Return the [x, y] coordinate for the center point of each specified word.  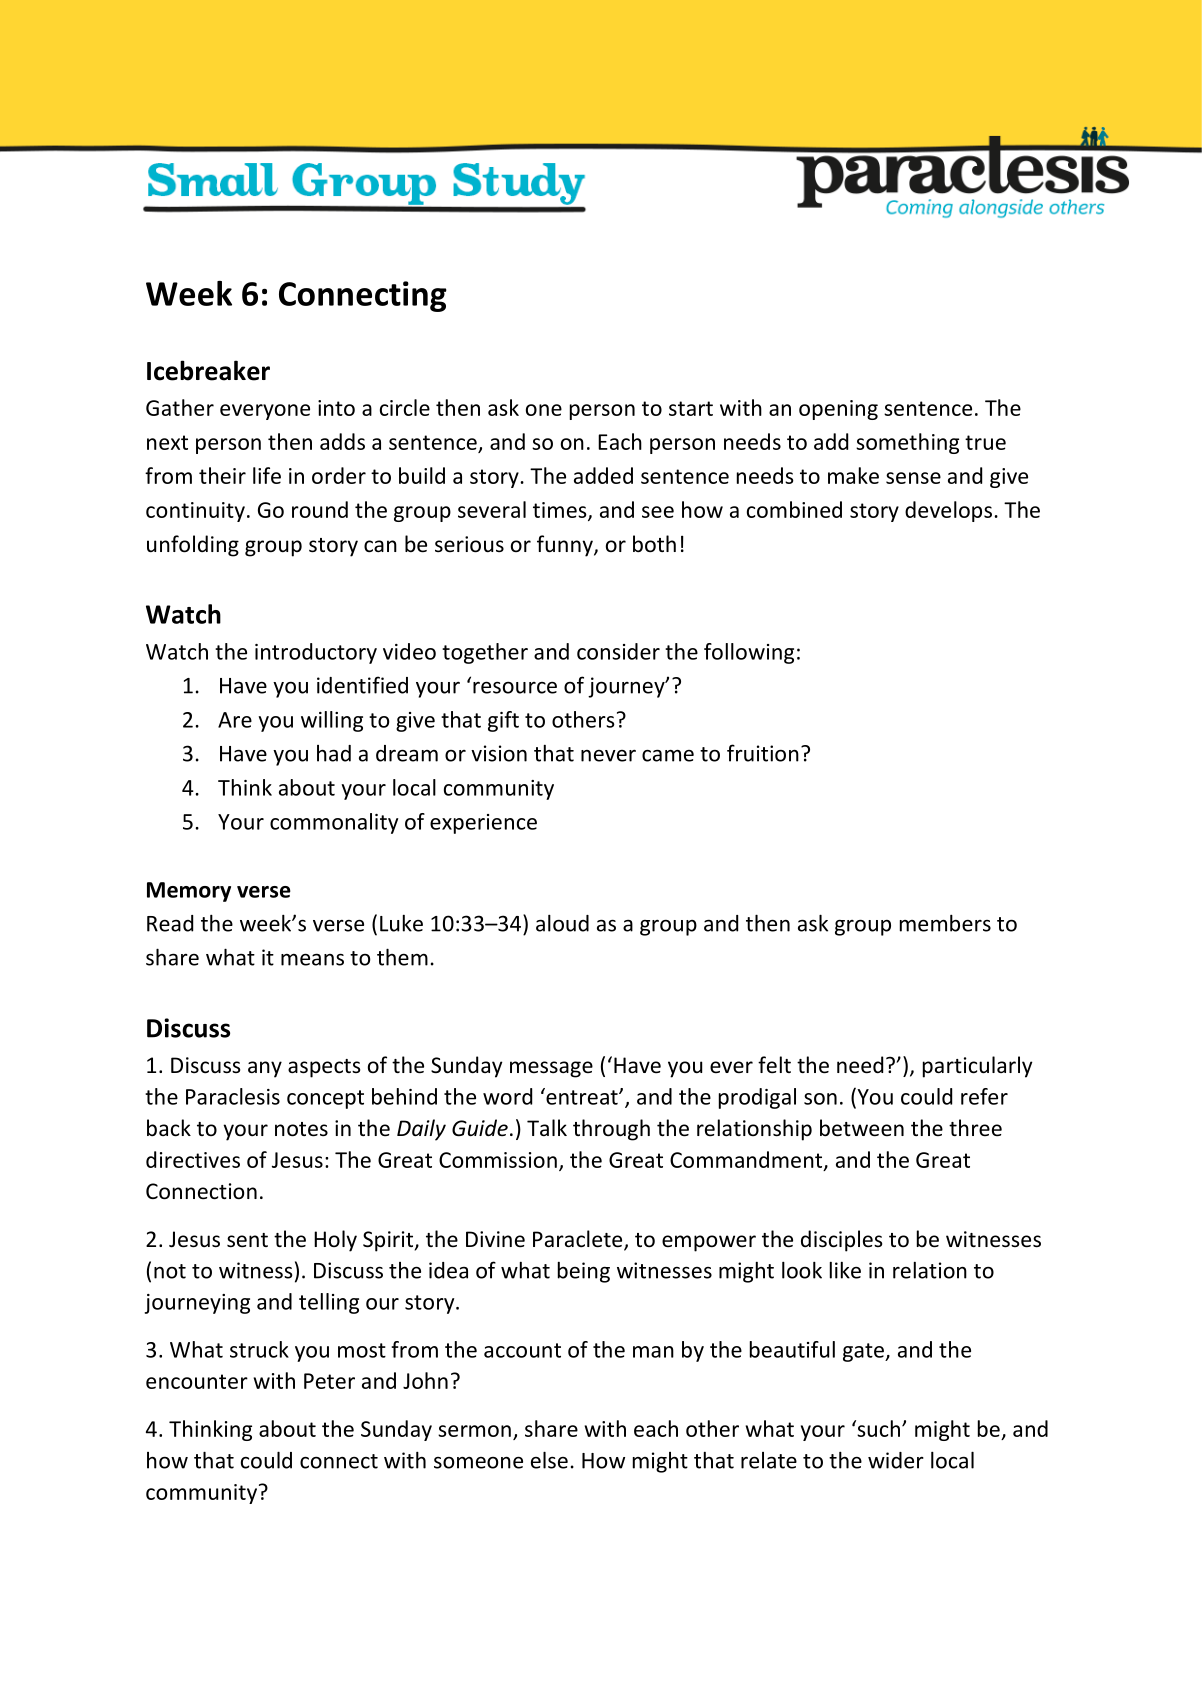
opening [838, 410]
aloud [562, 923]
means [312, 959]
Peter [329, 1381]
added [603, 475]
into [336, 408]
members [945, 923]
